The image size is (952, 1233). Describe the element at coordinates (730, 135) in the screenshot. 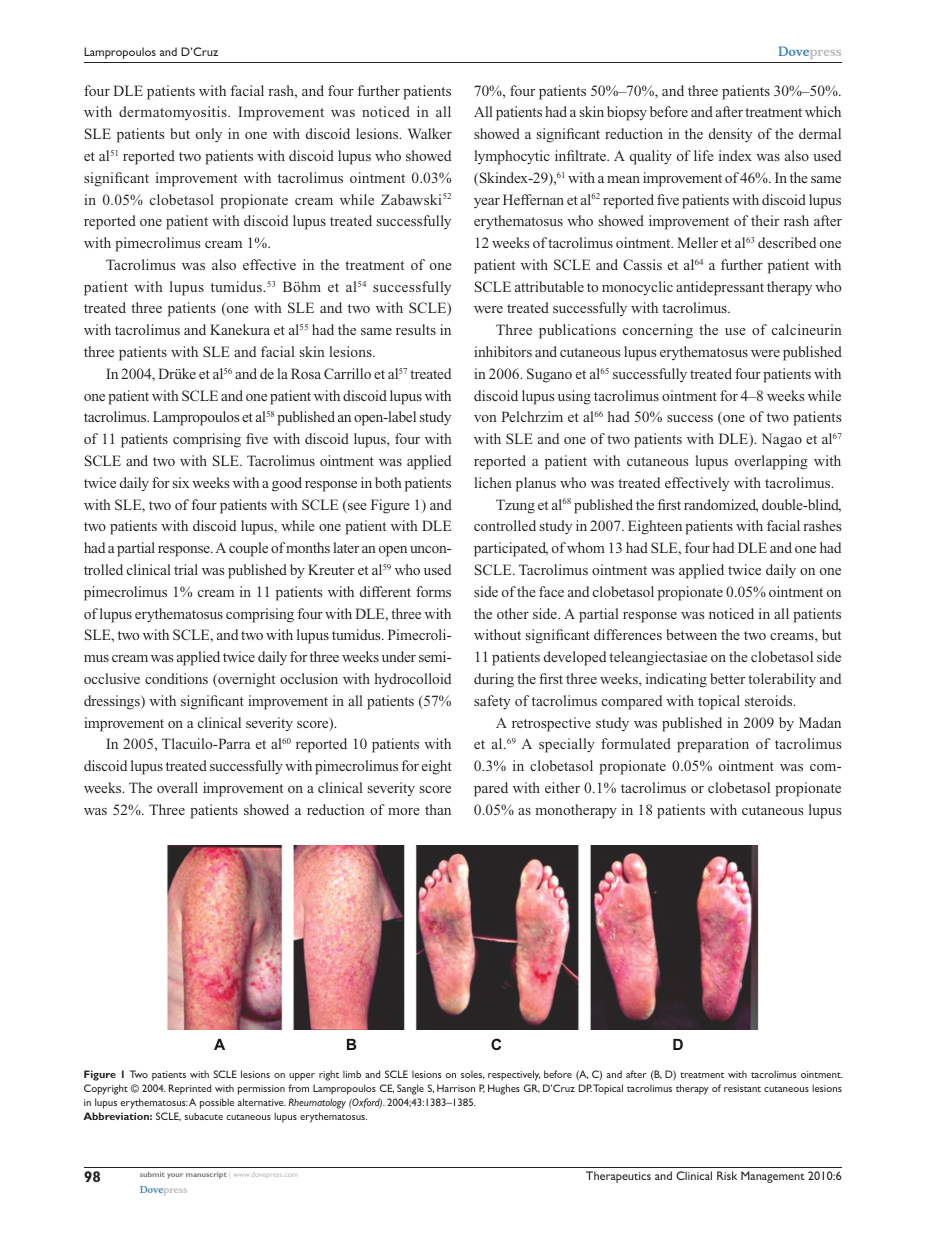

I see `density` at that location.
